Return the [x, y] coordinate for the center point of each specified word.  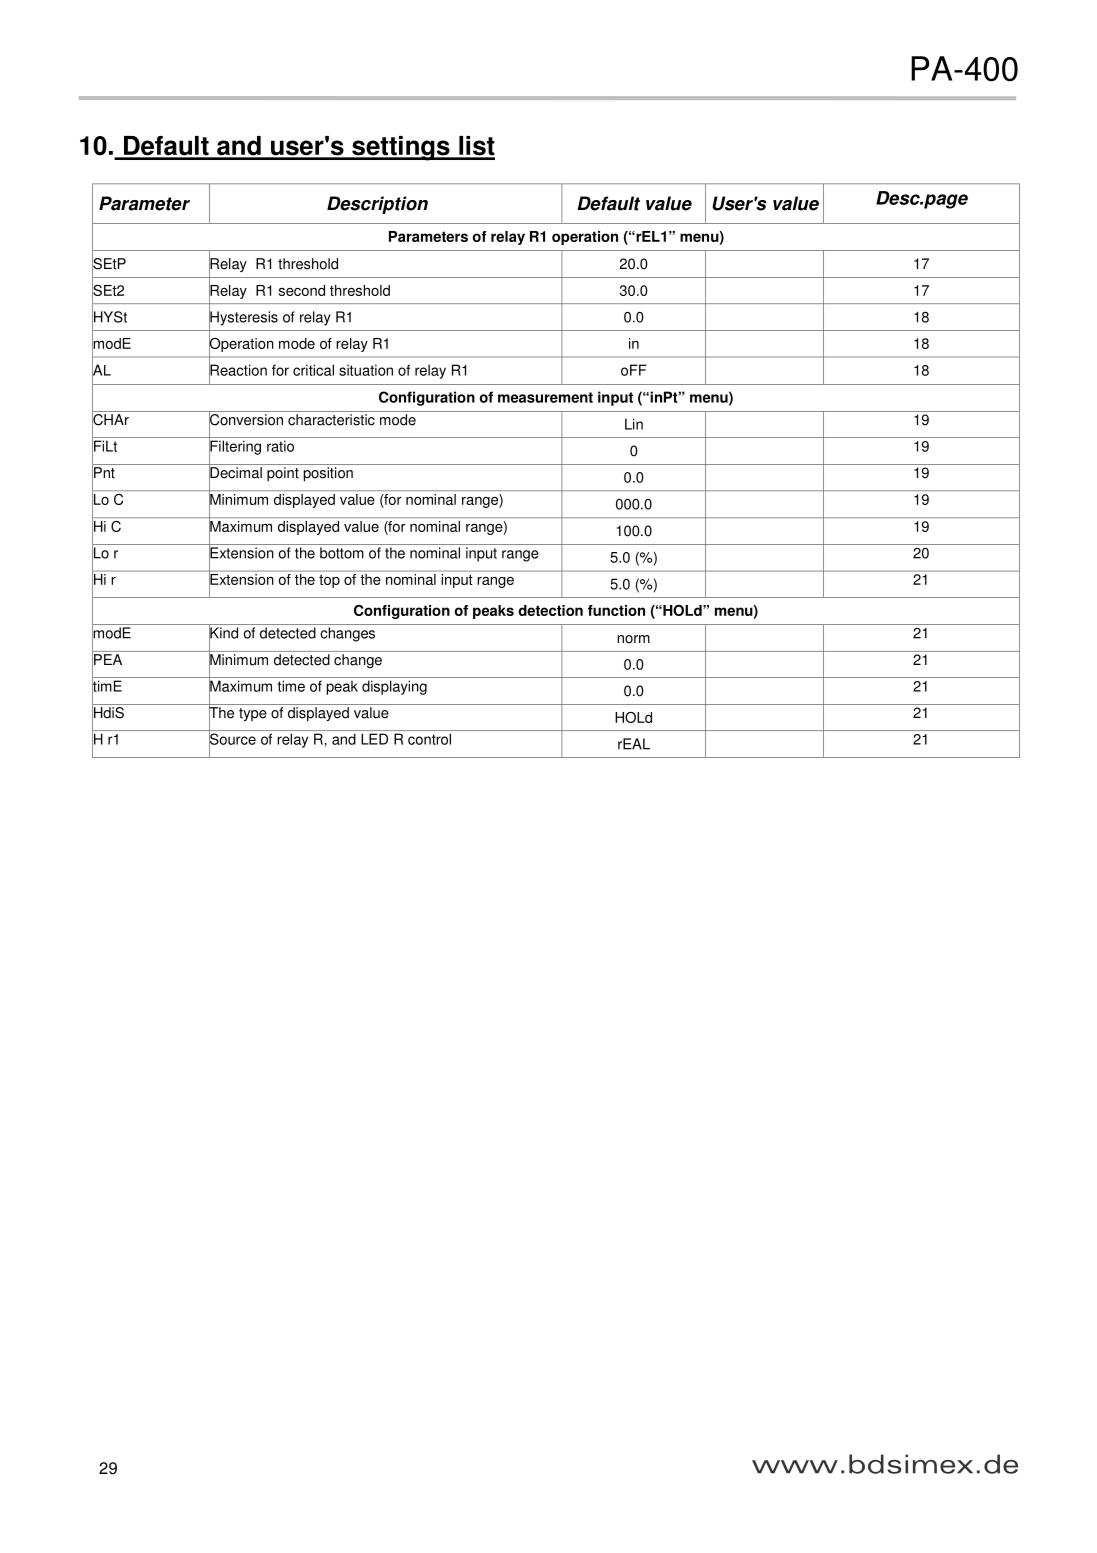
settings [401, 148]
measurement [545, 397]
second [302, 290]
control [429, 739]
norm [633, 639]
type [253, 714]
